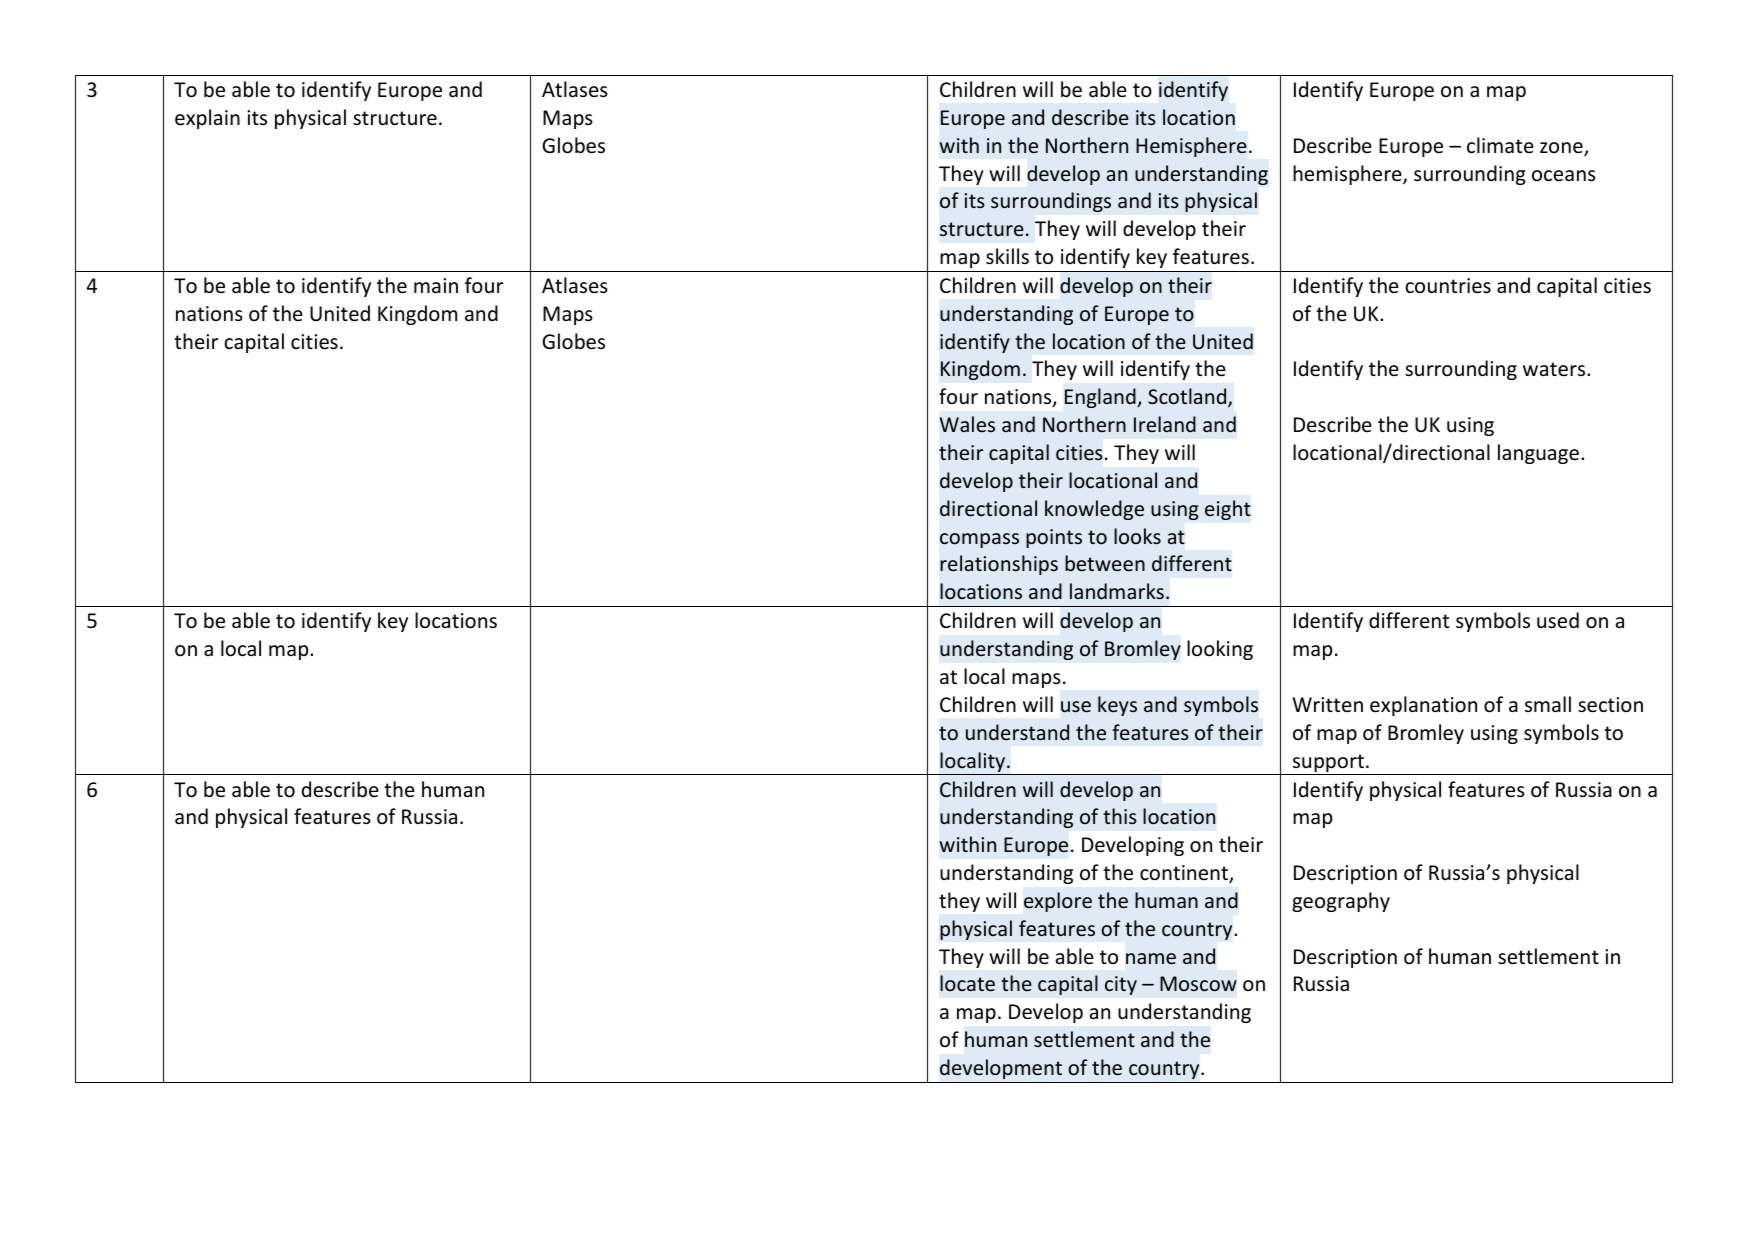 The image size is (1747, 1235). I want to click on explain, so click(207, 119).
